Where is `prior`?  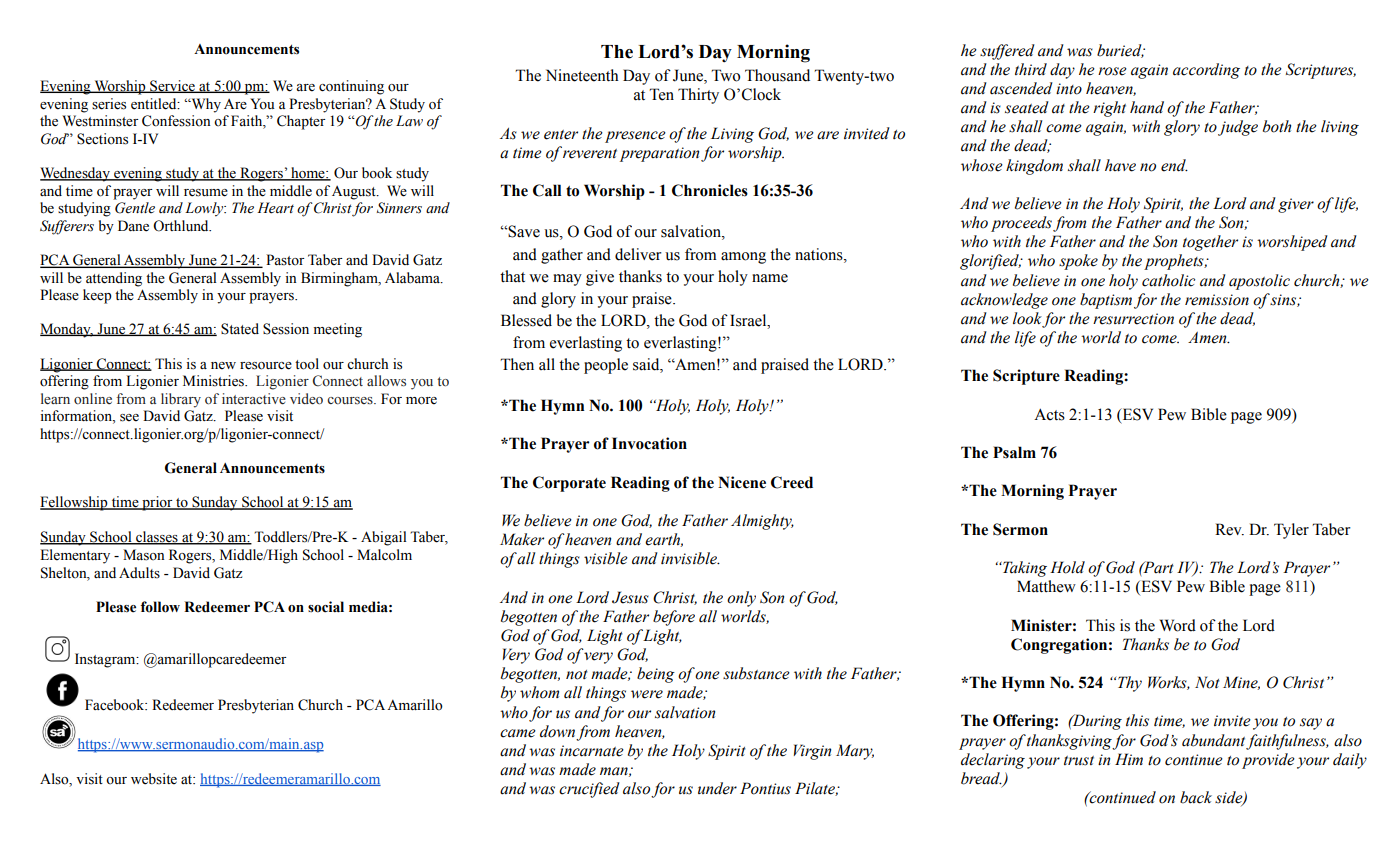
prior is located at coordinates (157, 503).
